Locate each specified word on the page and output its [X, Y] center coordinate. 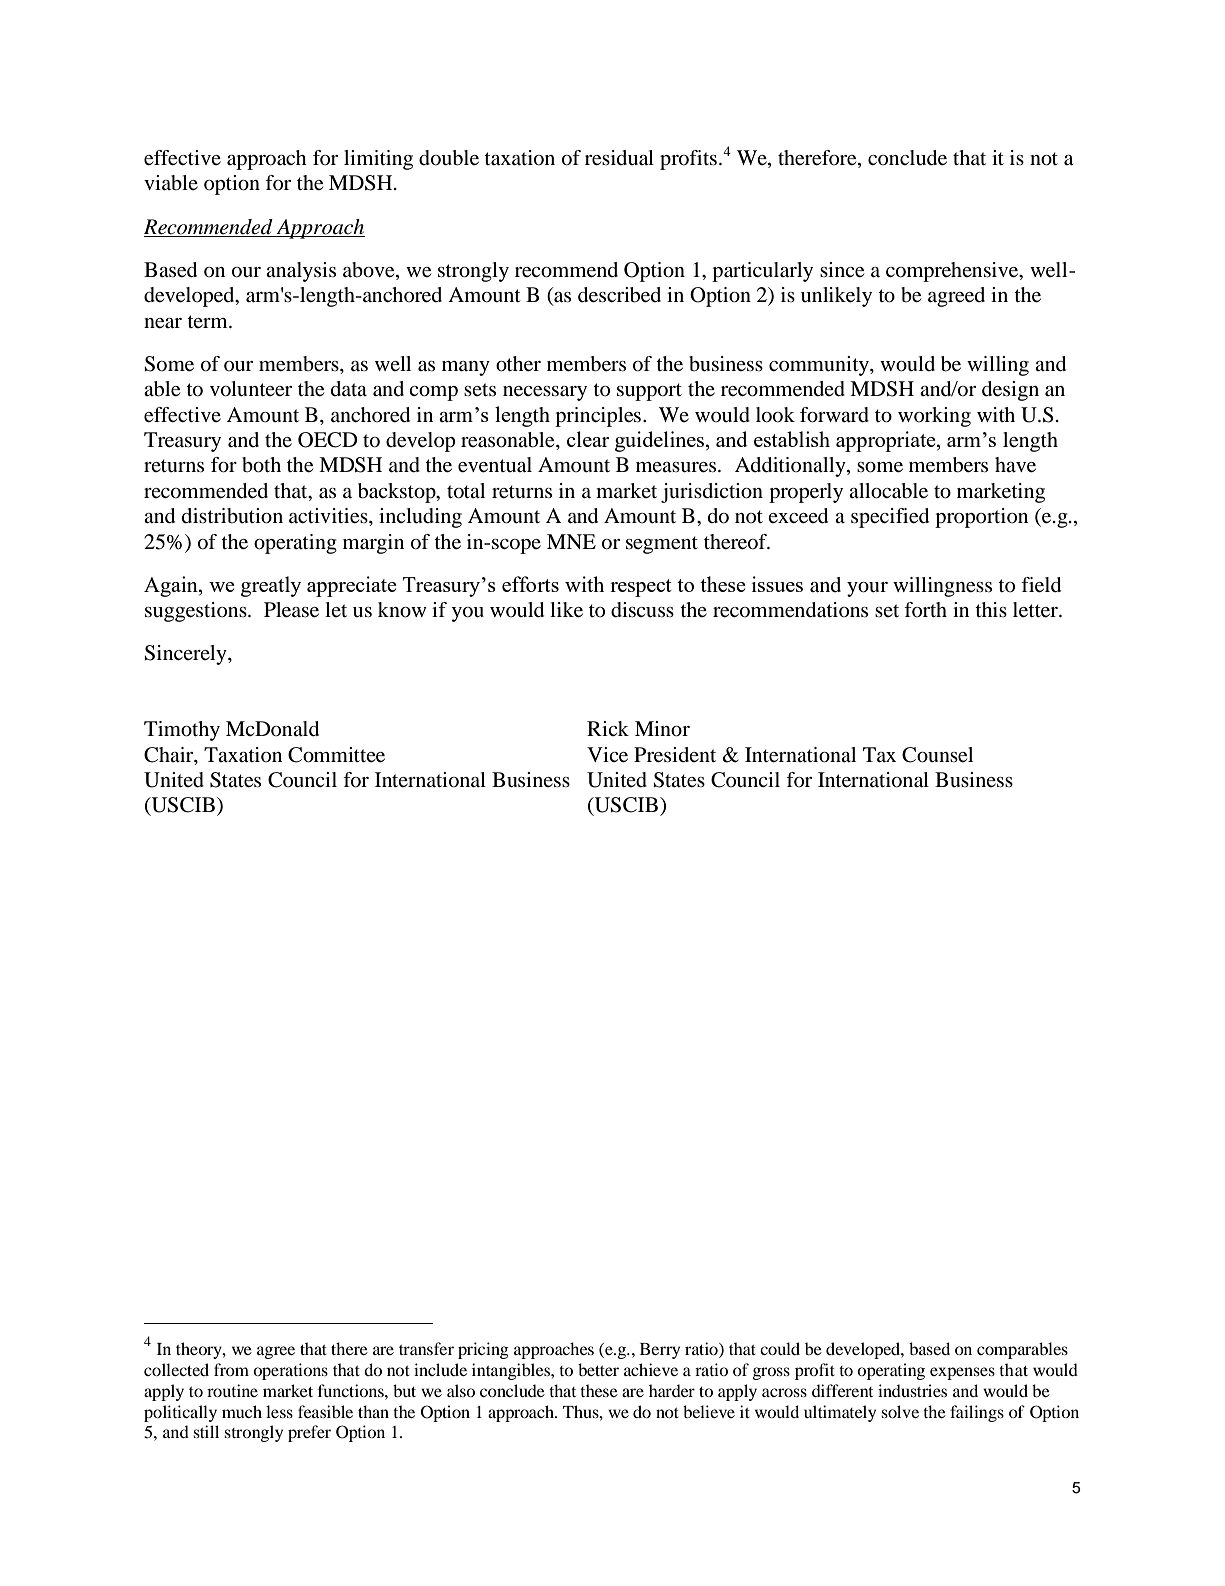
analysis [301, 272]
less [279, 1411]
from [231, 1369]
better [598, 1369]
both [261, 465]
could [780, 1348]
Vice [607, 755]
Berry [660, 1351]
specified [890, 518]
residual [619, 158]
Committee [336, 755]
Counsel [937, 755]
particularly [762, 272]
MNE [571, 541]
